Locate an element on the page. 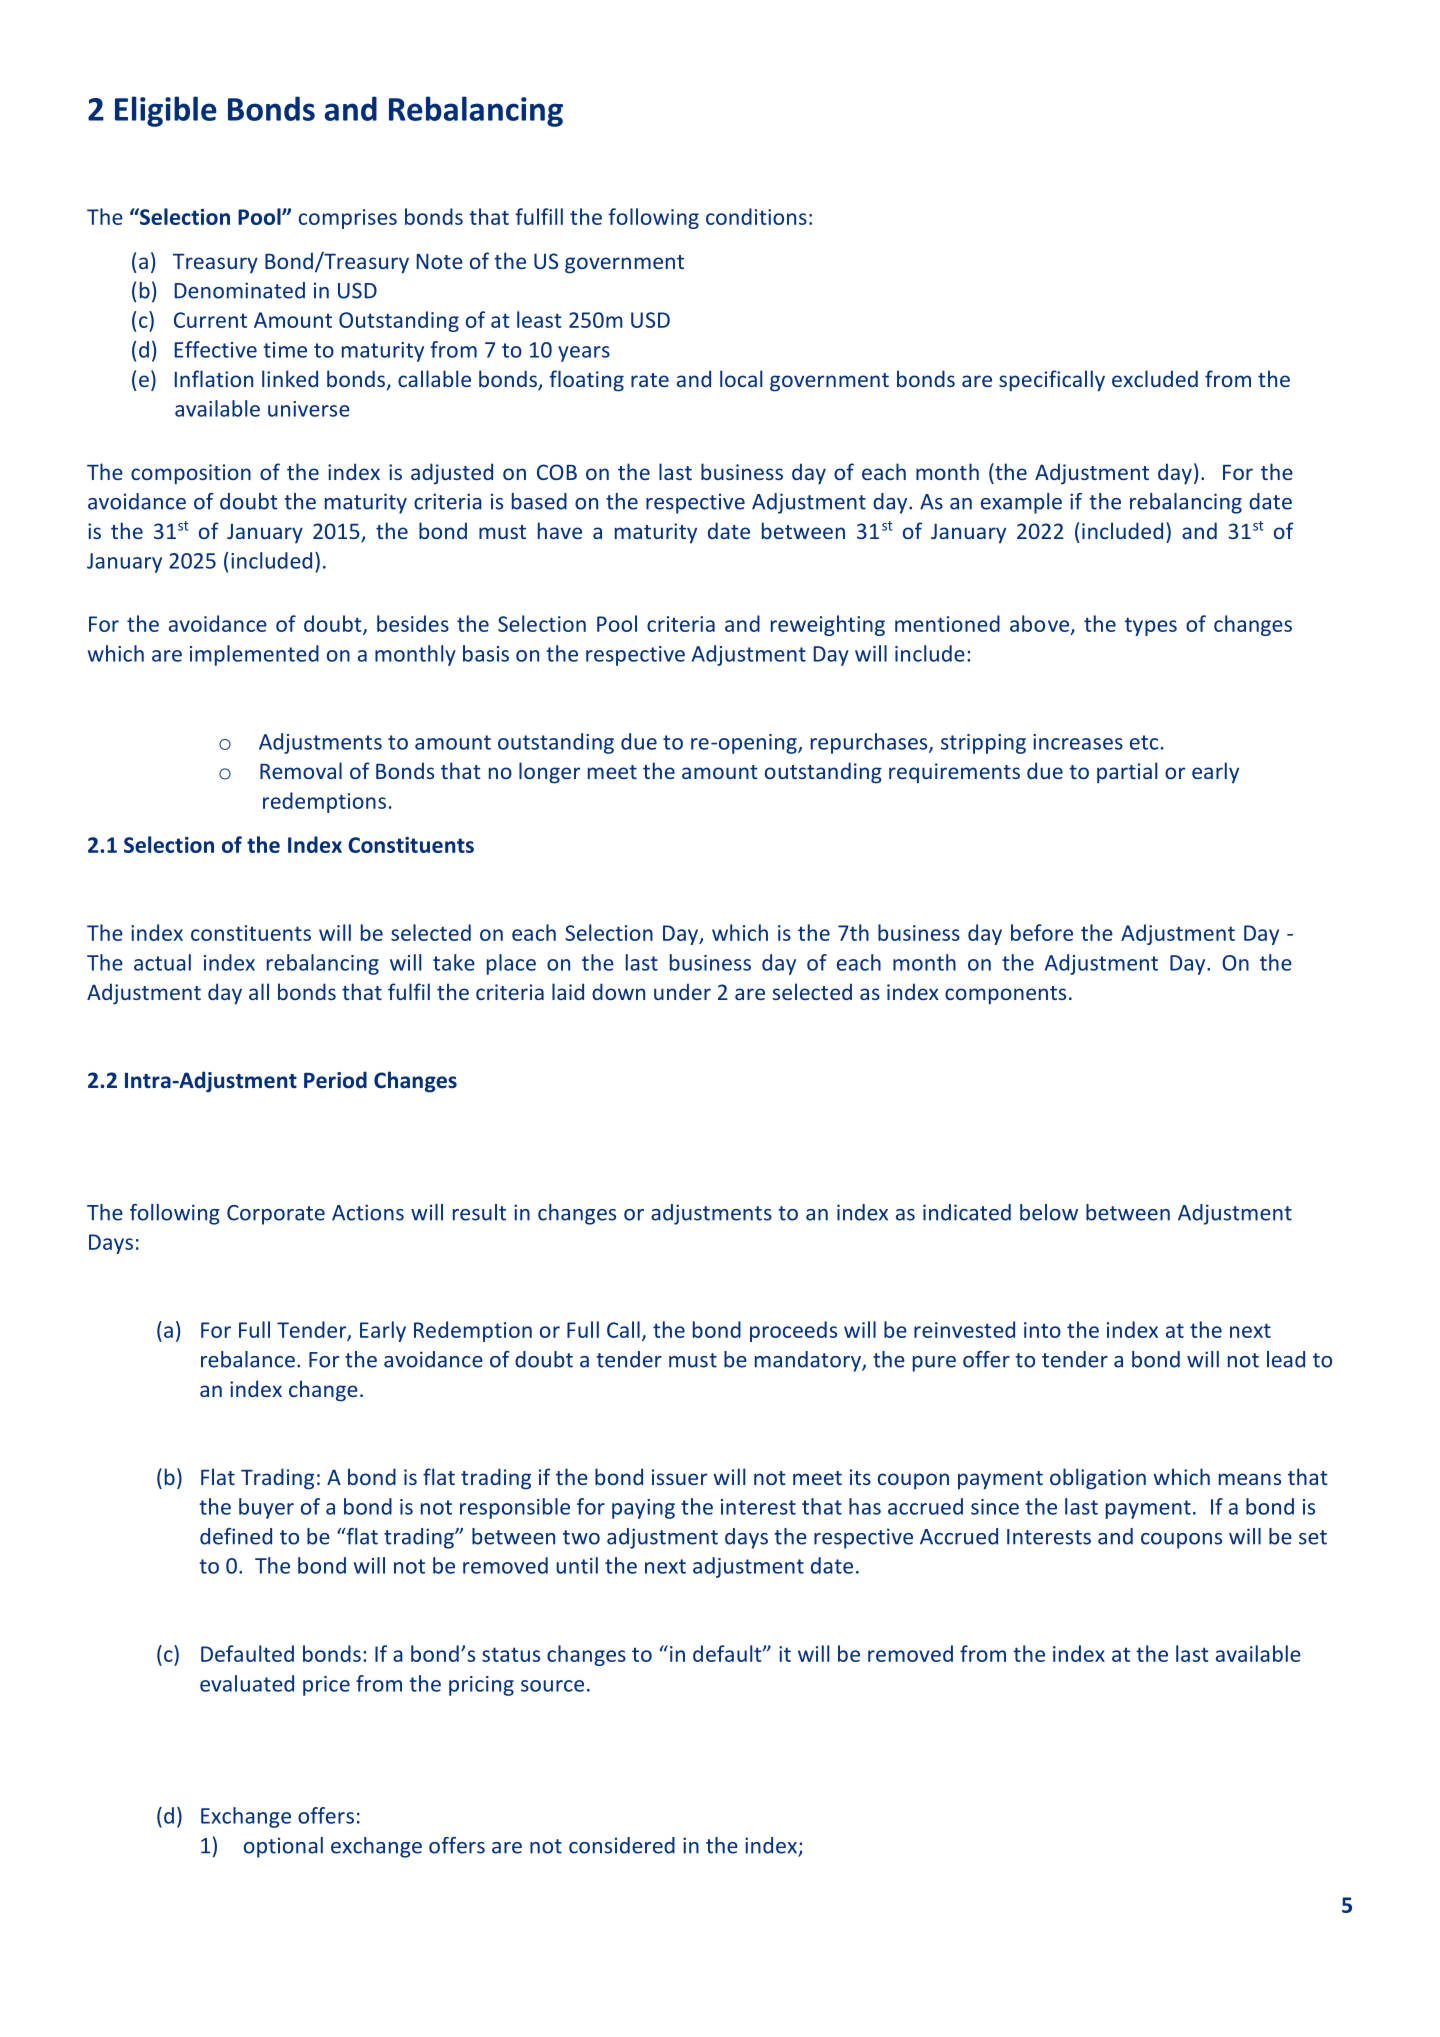  excluded is located at coordinates (1155, 378).
